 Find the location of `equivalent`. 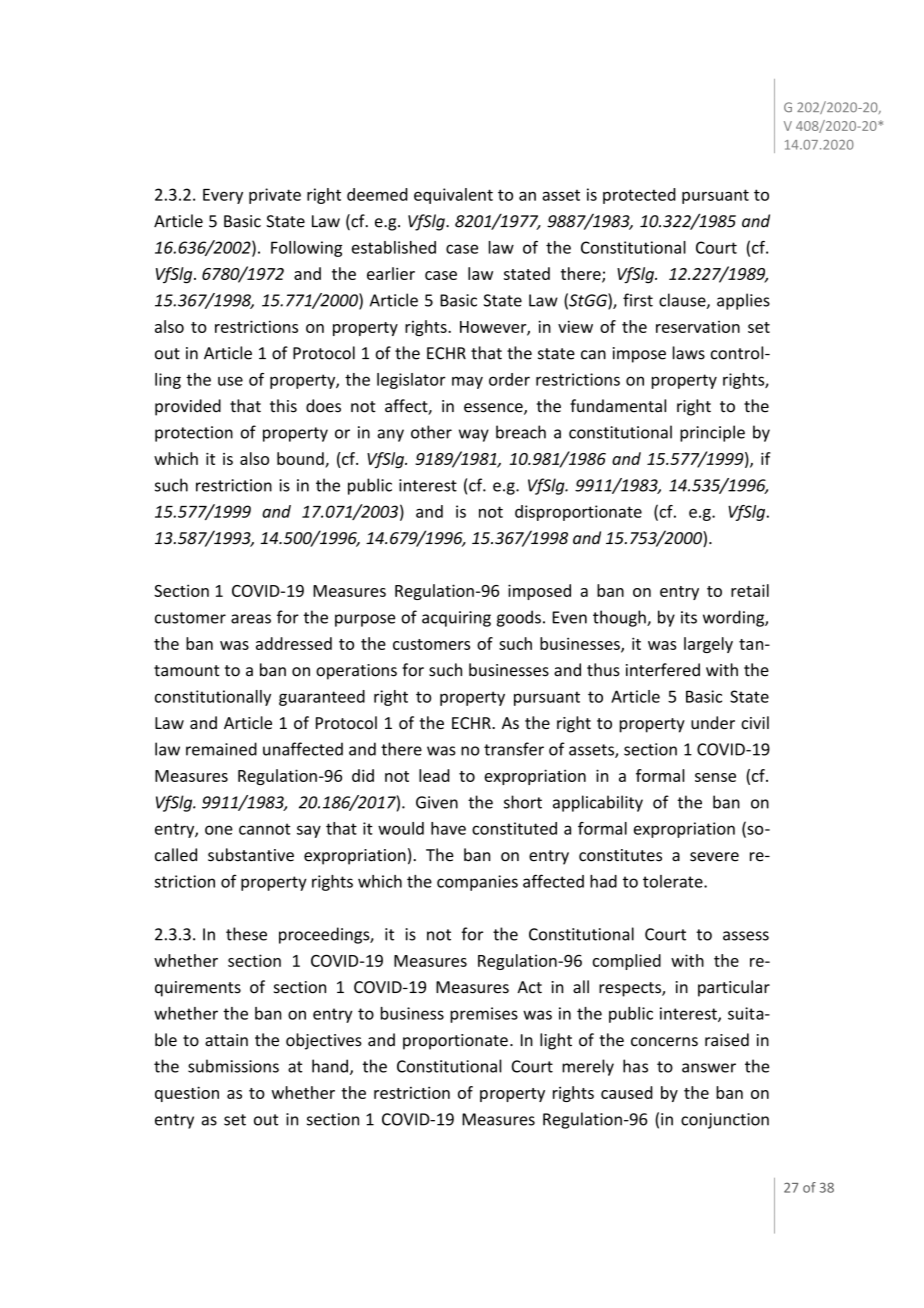

equivalent is located at coordinates (453, 196).
